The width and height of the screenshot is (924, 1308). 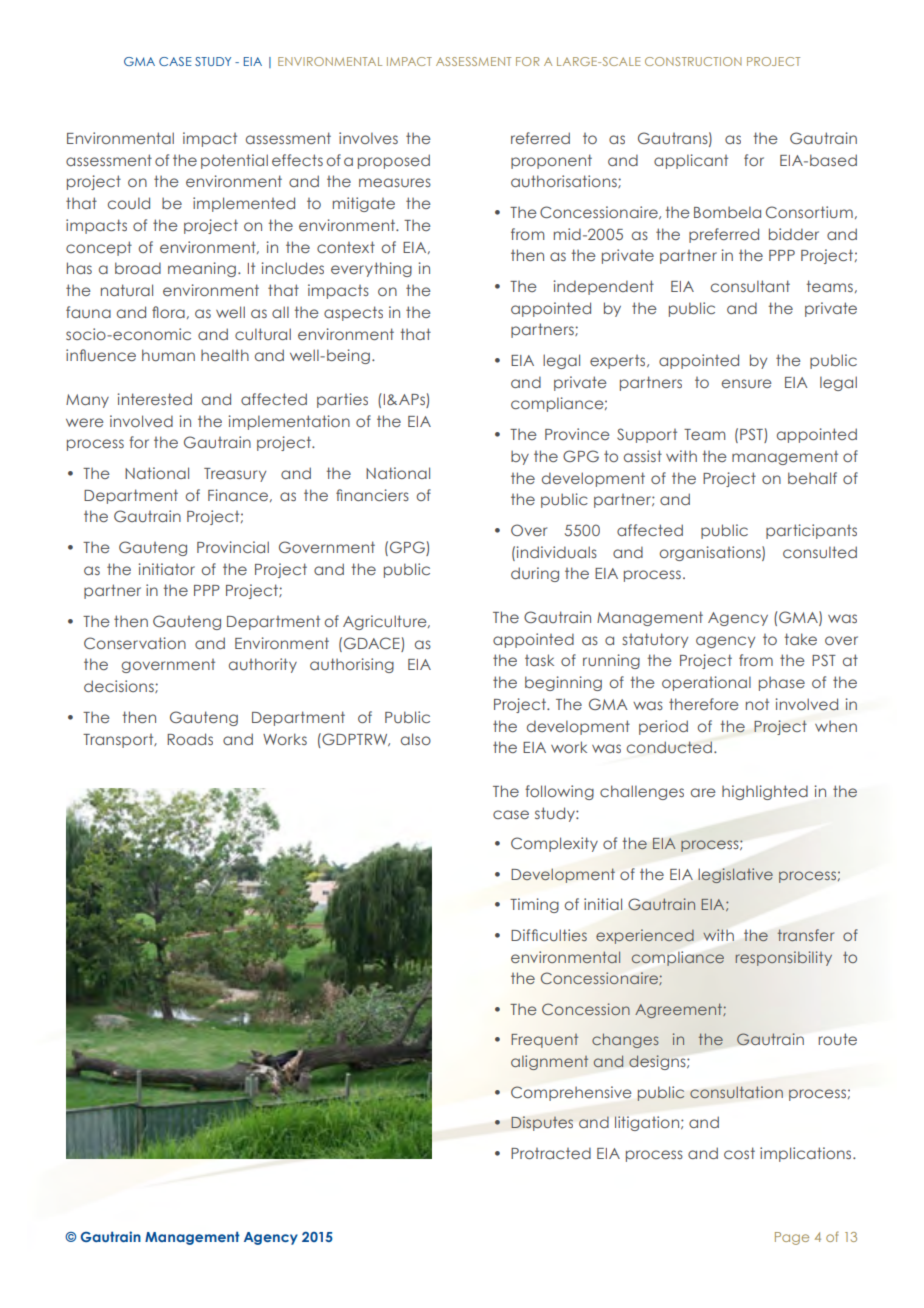 What do you see at coordinates (190, 739) in the screenshot?
I see `Roads` at bounding box center [190, 739].
